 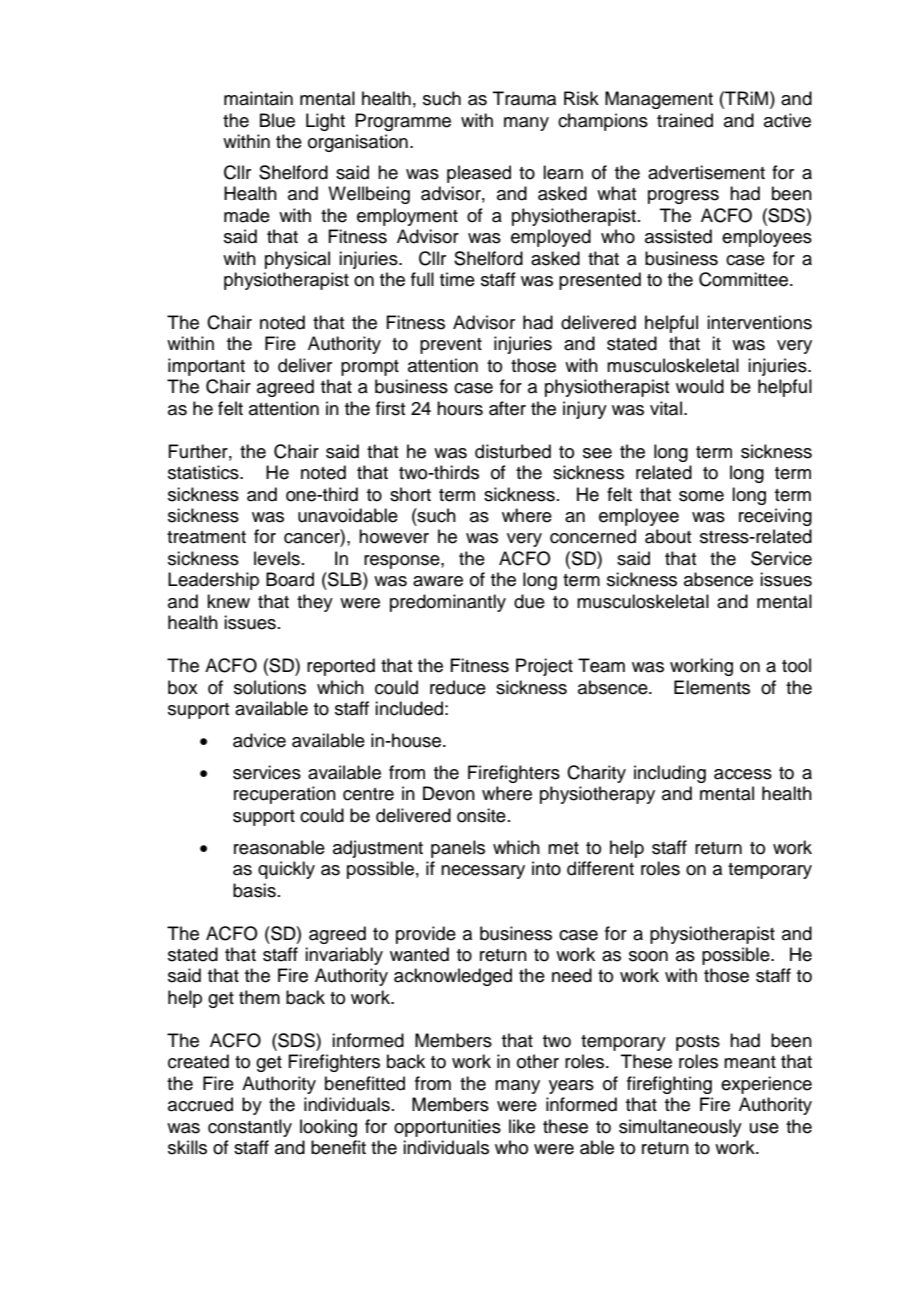 I want to click on trained, so click(x=685, y=120).
